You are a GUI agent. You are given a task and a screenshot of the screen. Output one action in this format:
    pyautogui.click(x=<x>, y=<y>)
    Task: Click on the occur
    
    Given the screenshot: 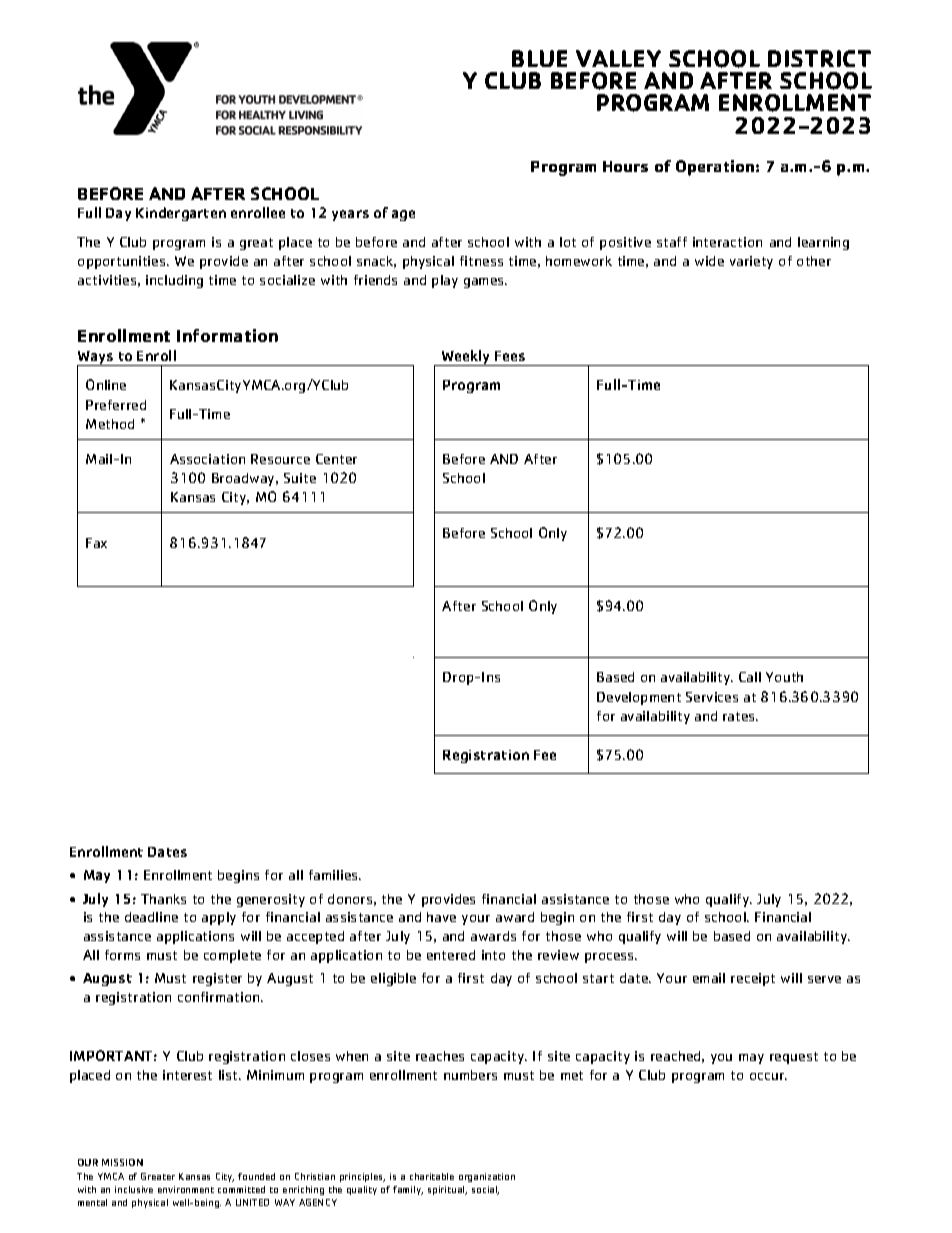 What is the action you would take?
    pyautogui.click(x=768, y=1076)
